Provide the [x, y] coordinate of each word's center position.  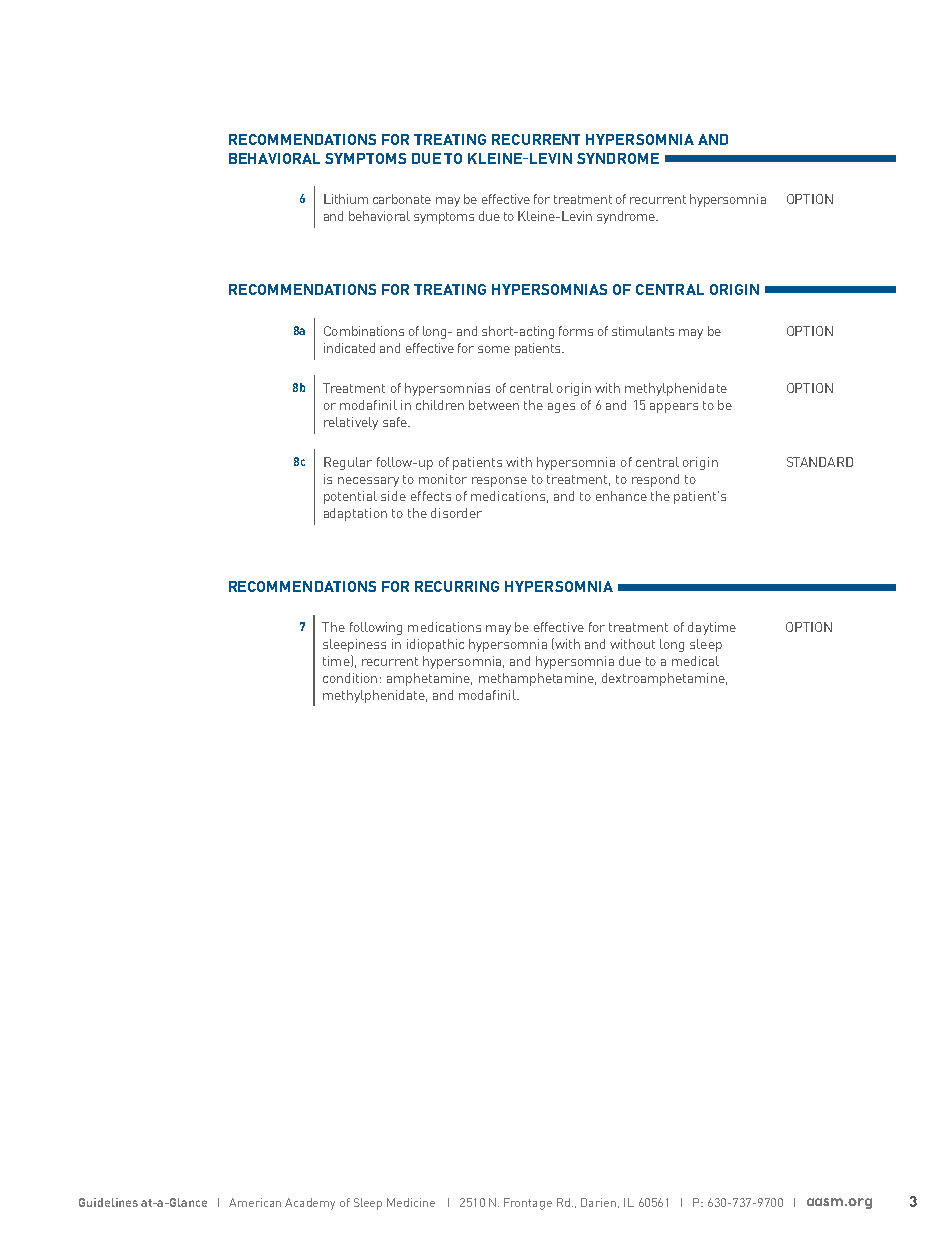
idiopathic [435, 645]
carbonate [402, 199]
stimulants [643, 331]
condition [350, 678]
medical [695, 661]
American [255, 1202]
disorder [456, 513]
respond [655, 480]
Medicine [411, 1202]
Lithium [346, 199]
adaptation [355, 514]
